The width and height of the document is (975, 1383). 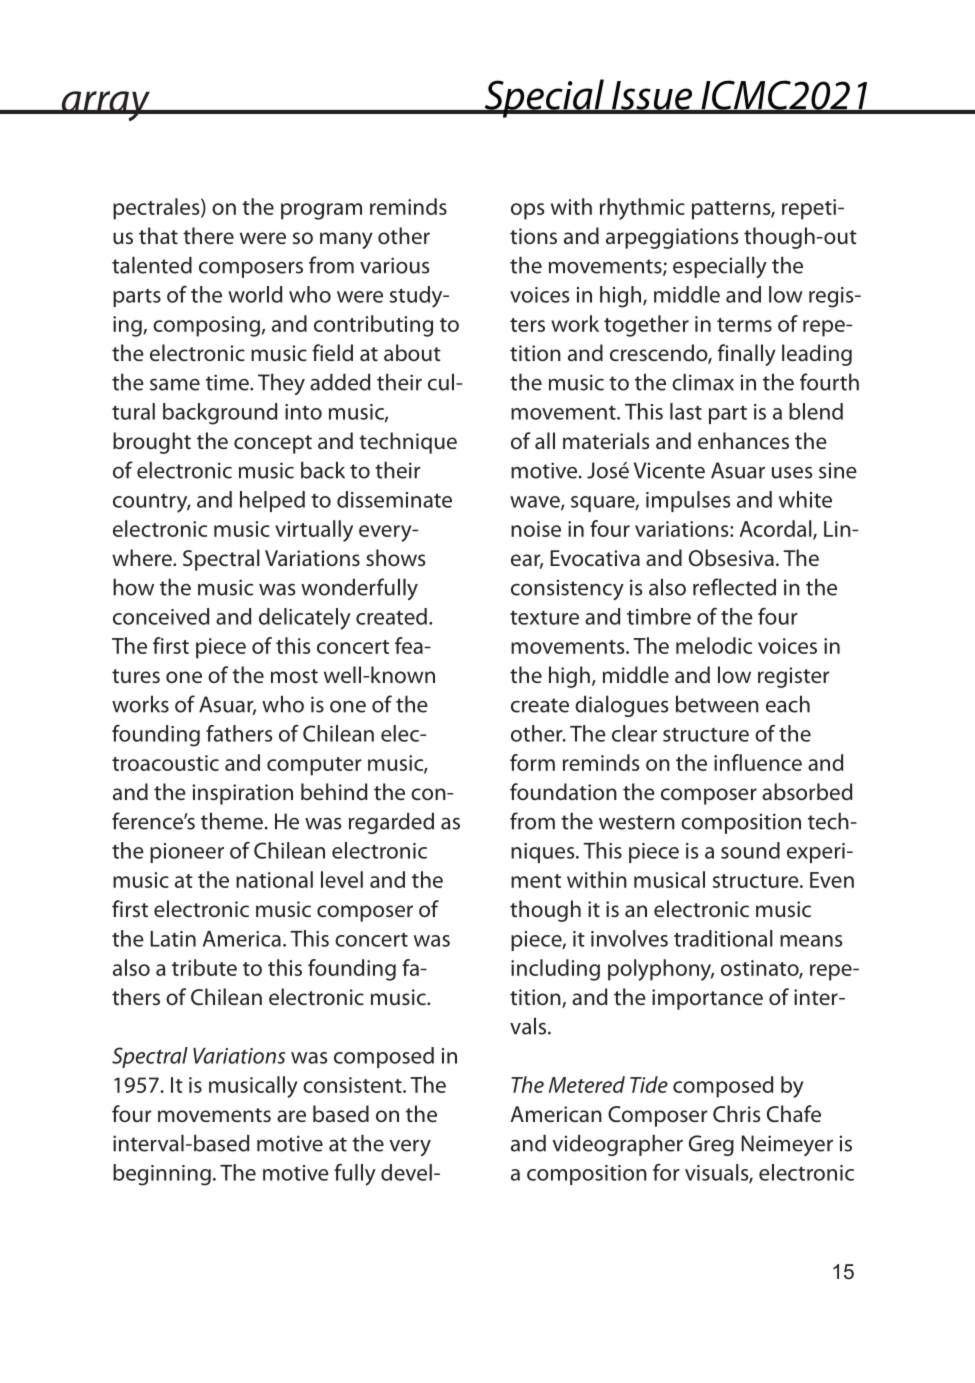 I want to click on rhythmic, so click(x=642, y=209).
